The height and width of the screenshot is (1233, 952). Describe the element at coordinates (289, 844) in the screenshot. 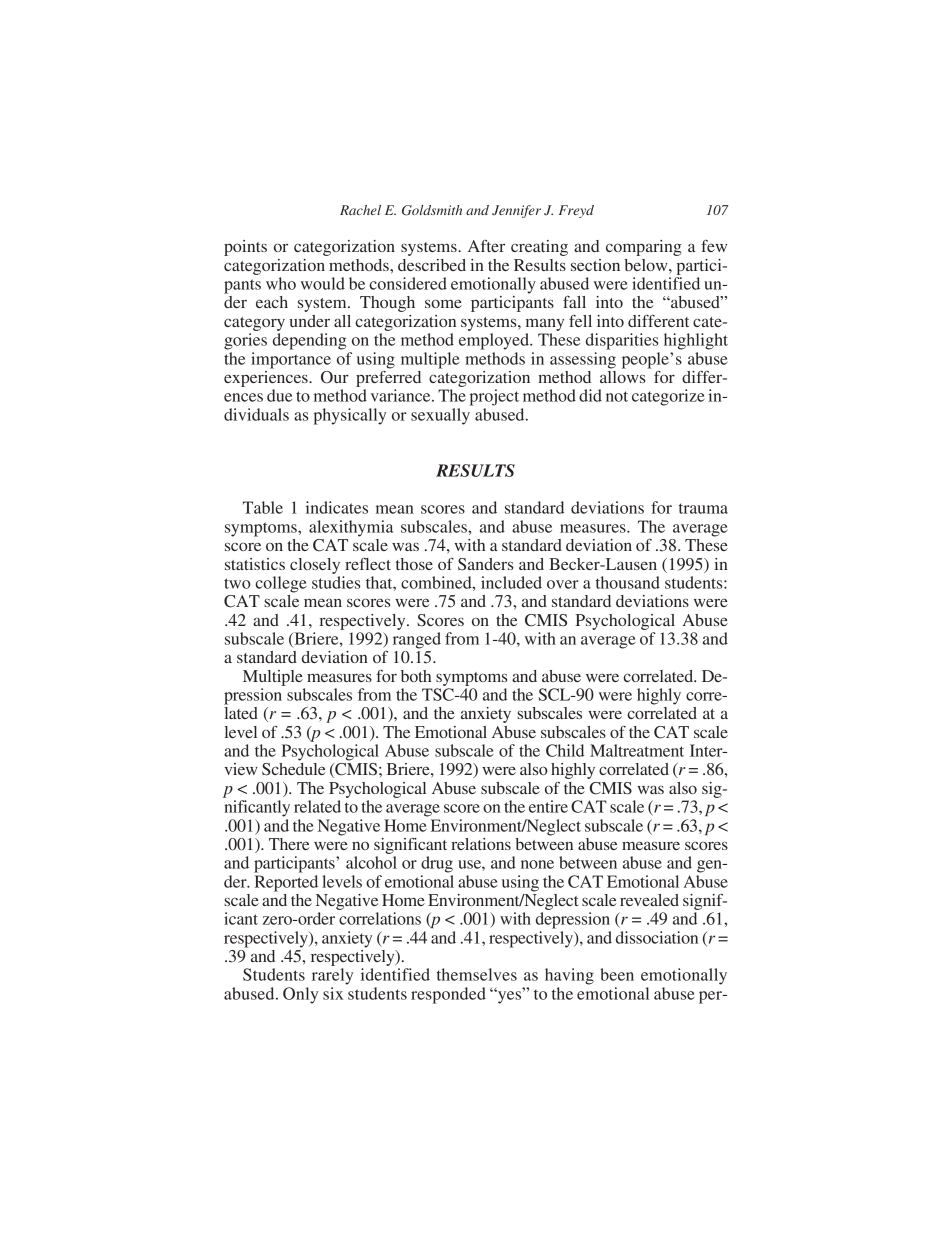

I see `There` at that location.
